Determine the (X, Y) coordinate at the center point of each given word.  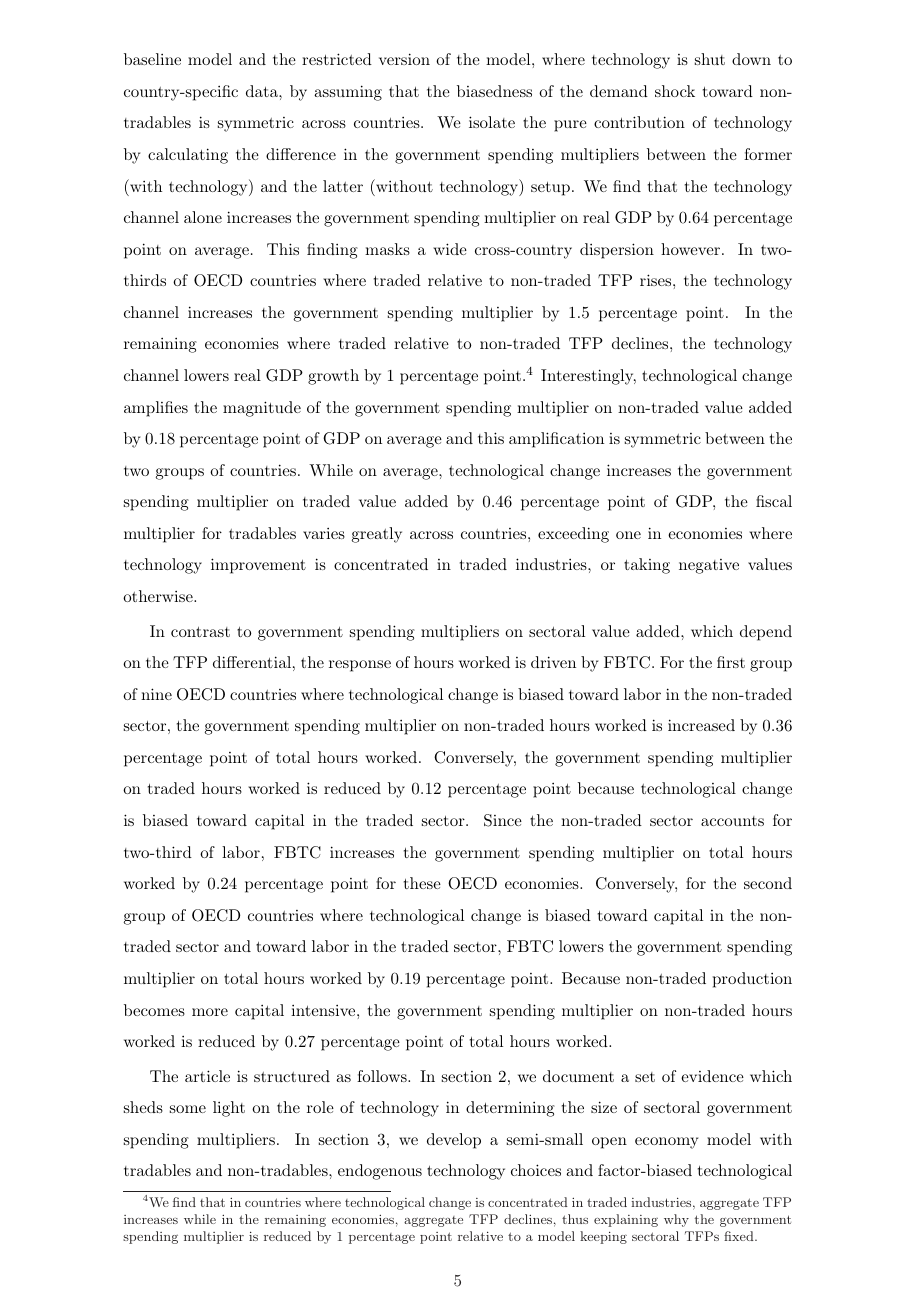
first (731, 662)
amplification (556, 440)
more (210, 1012)
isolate (492, 122)
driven (553, 662)
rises (655, 280)
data (263, 91)
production (752, 980)
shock (675, 91)
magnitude (262, 409)
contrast (200, 632)
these (422, 883)
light (229, 1109)
